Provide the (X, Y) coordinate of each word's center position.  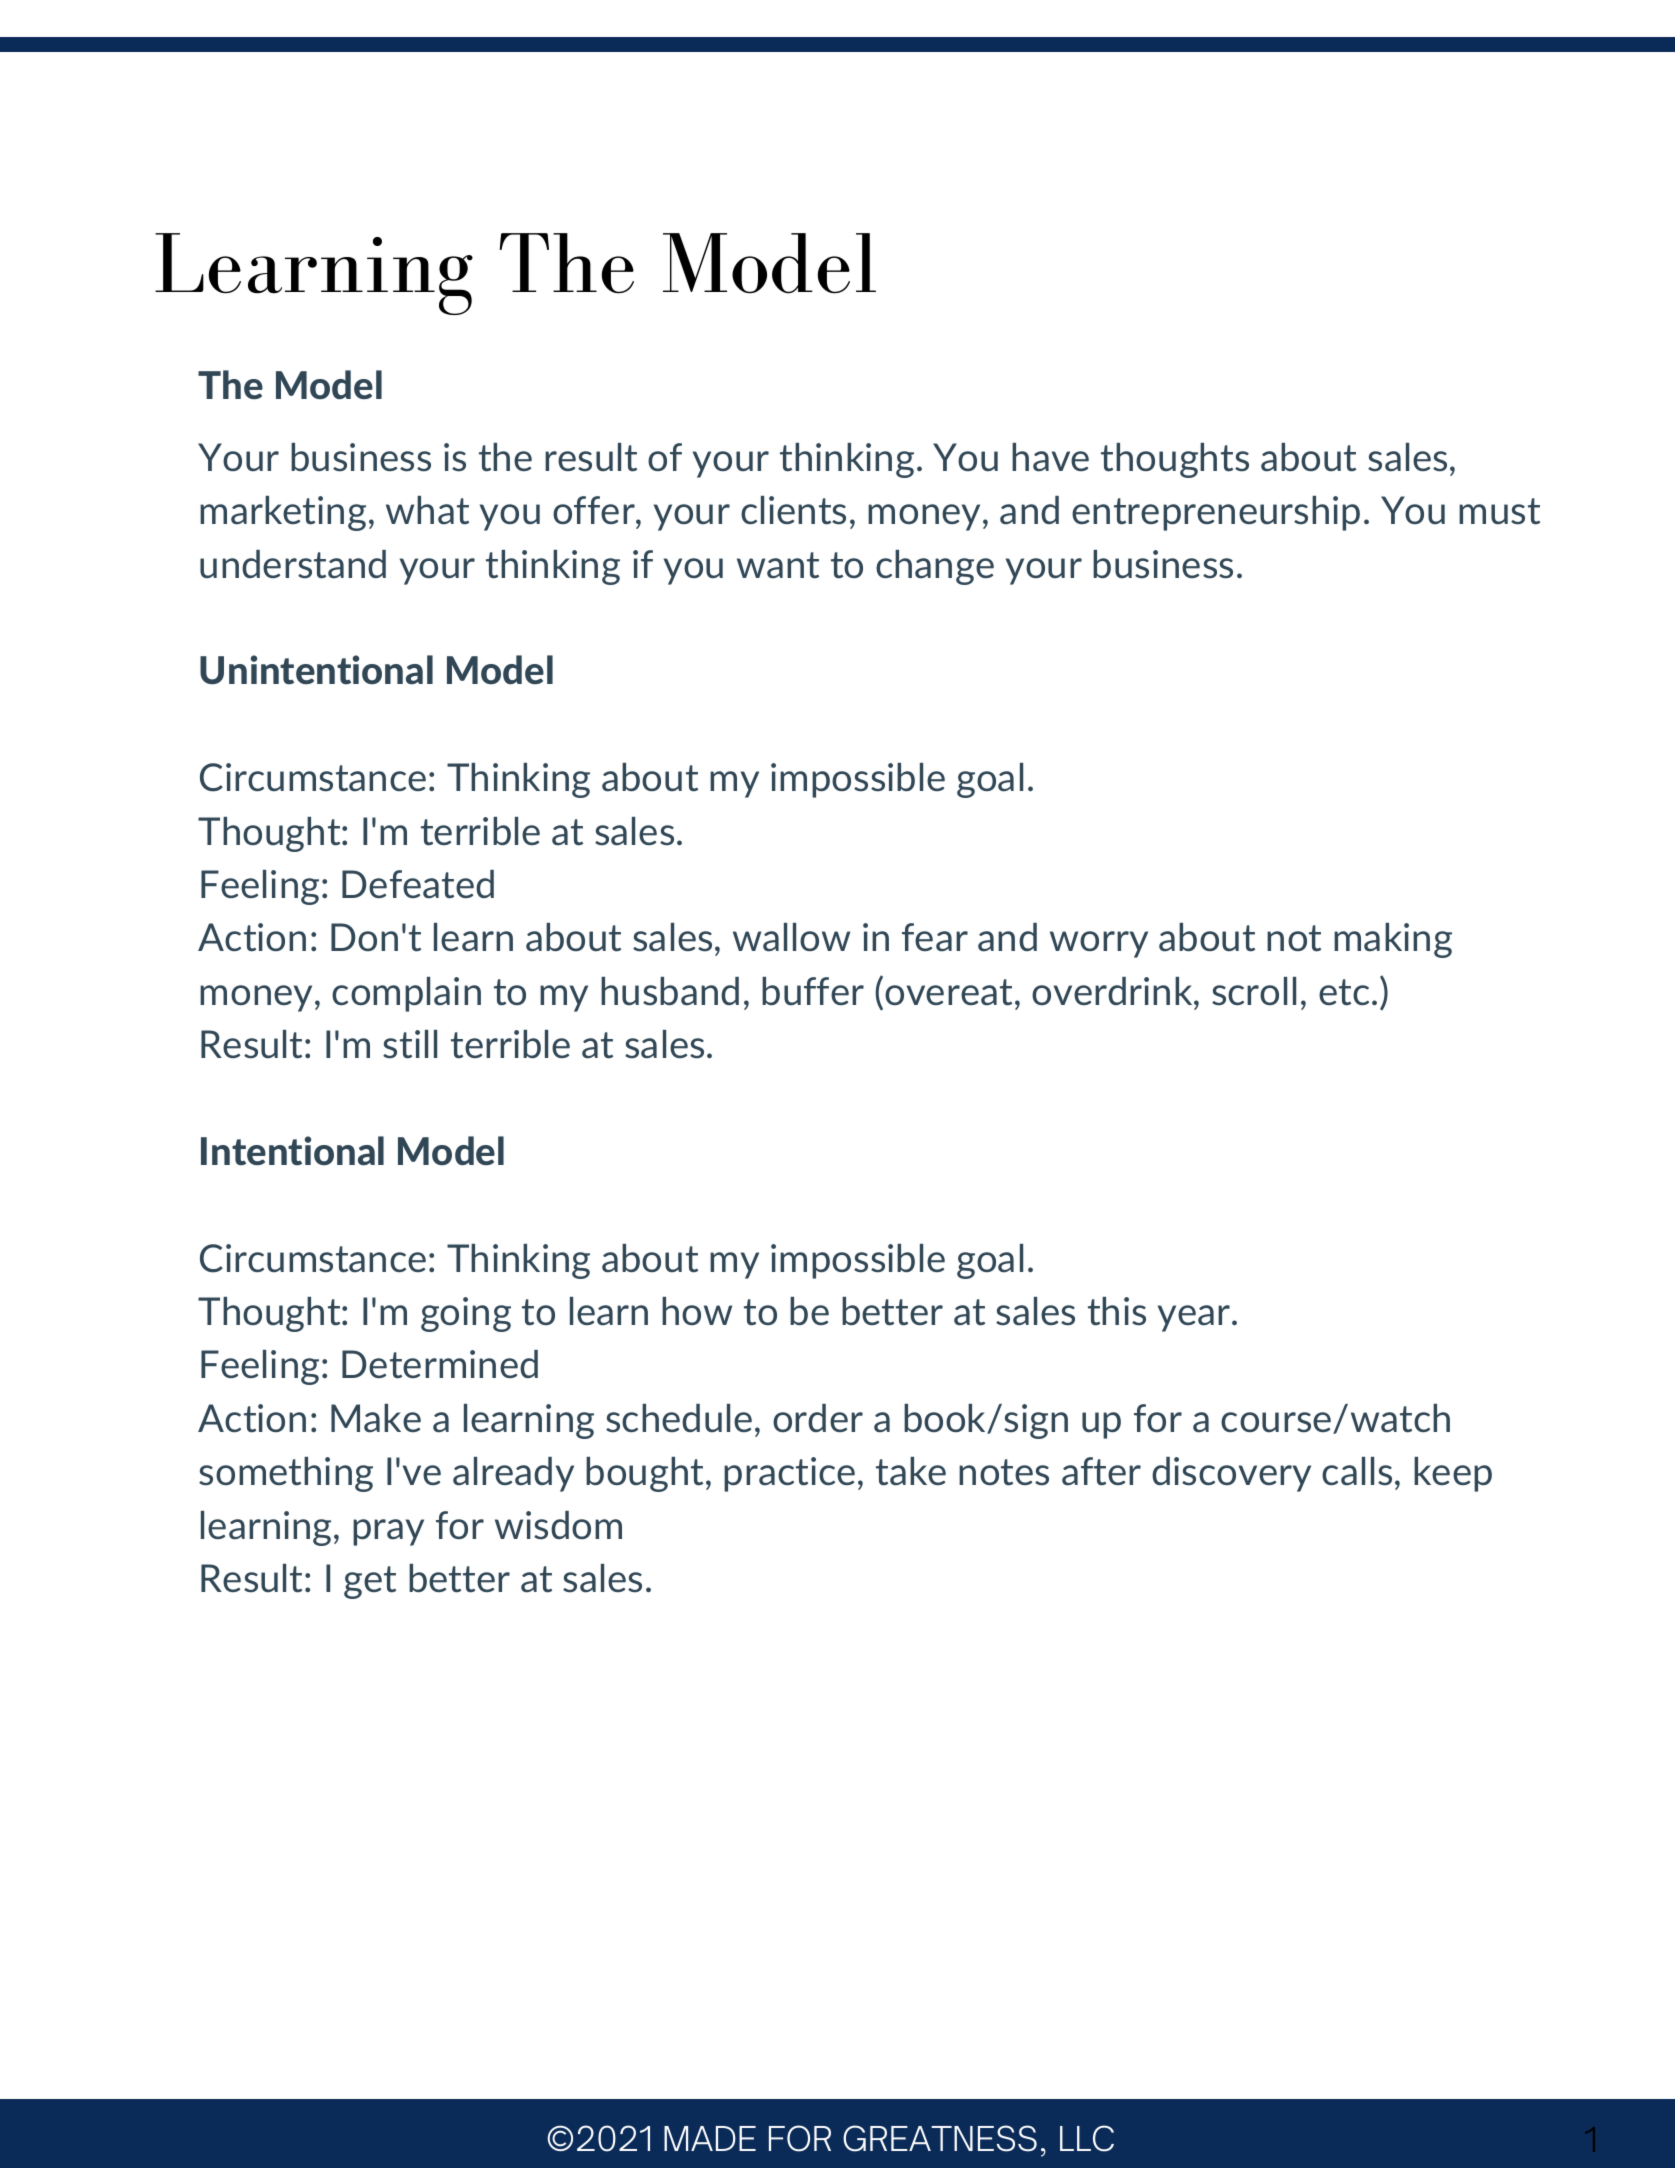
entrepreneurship (1216, 513)
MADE (710, 2138)
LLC (1087, 2138)
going (466, 1314)
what (427, 510)
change (935, 567)
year (1195, 1318)
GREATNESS (940, 2138)
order (818, 1418)
